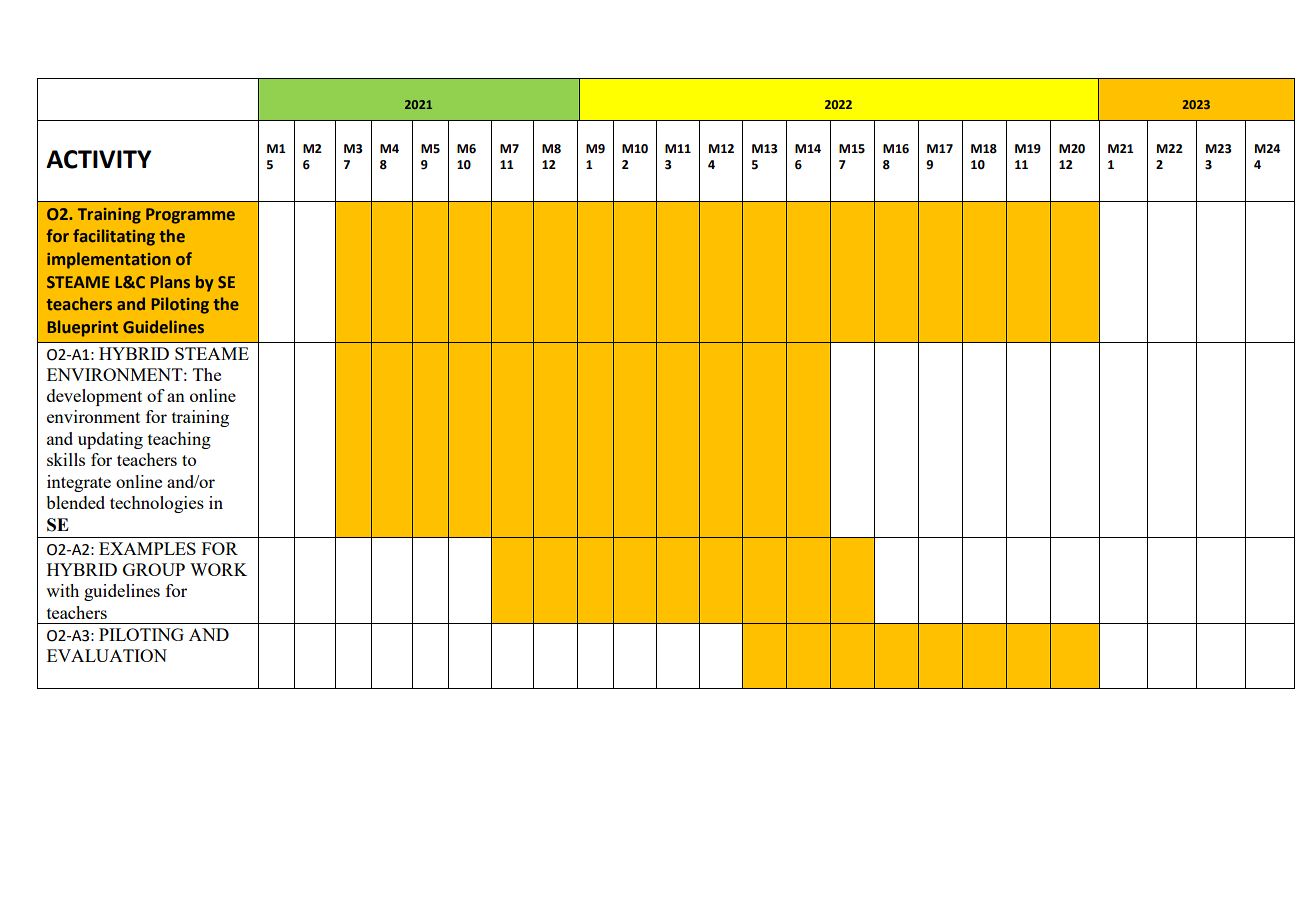 This screenshot has height=924, width=1307. Describe the element at coordinates (218, 569) in the screenshot. I see `WORK` at that location.
